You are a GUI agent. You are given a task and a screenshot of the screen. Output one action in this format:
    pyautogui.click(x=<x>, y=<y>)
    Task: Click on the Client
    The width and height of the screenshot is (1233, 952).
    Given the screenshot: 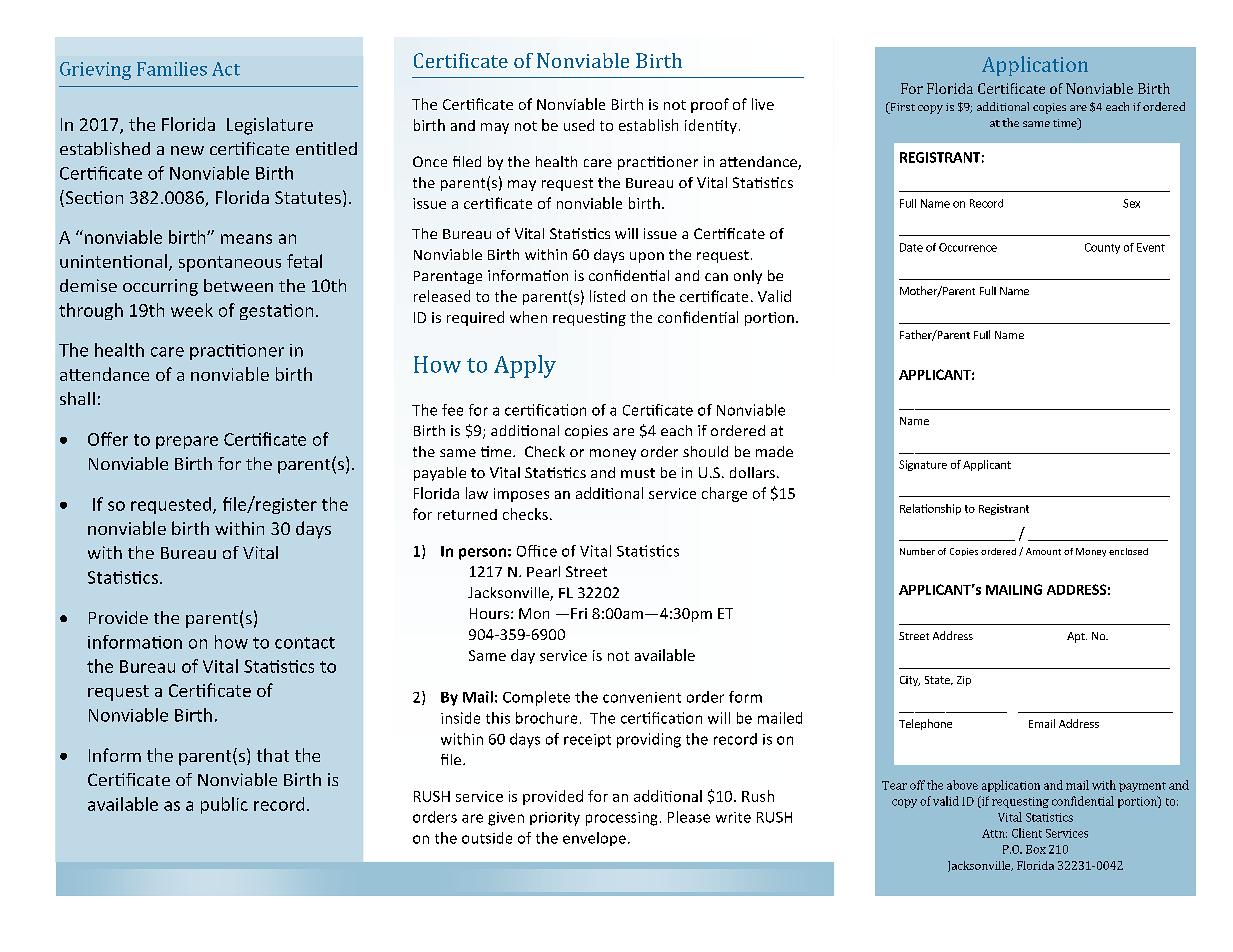 What is the action you would take?
    pyautogui.click(x=1027, y=833)
